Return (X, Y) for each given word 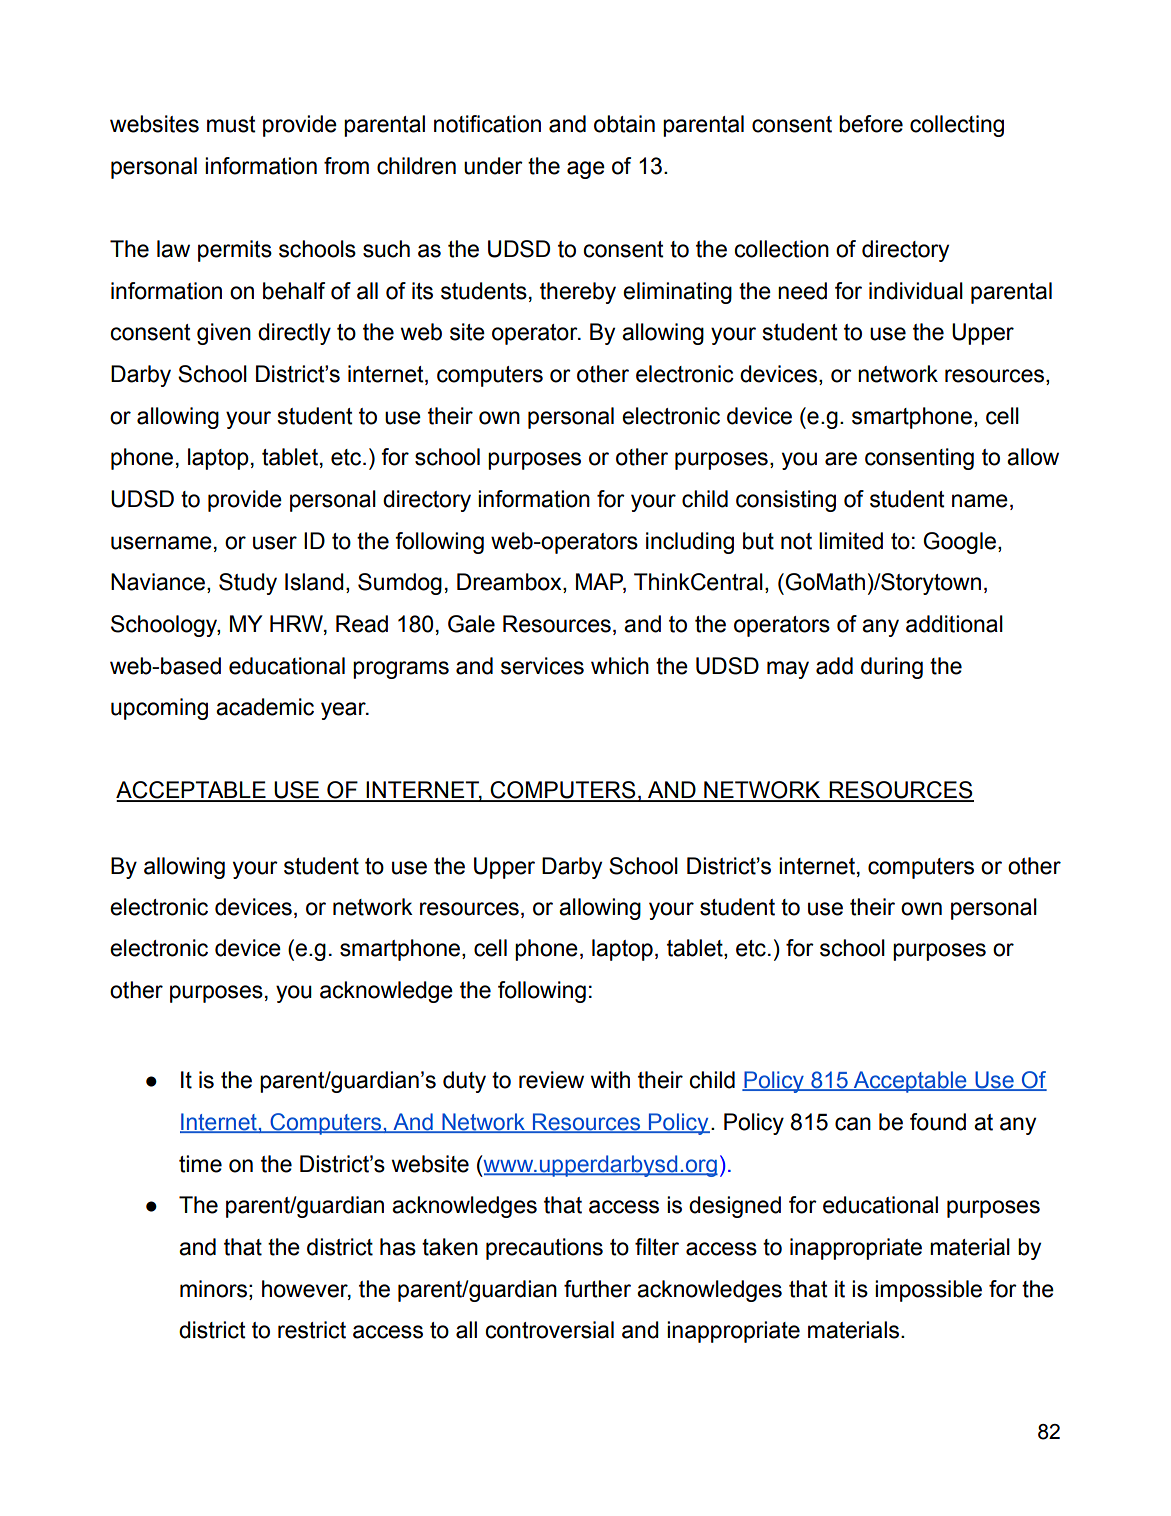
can (853, 1124)
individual (916, 291)
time (200, 1164)
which (620, 666)
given (224, 334)
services (542, 666)
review (551, 1080)
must (231, 124)
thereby (578, 293)
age (586, 170)
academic (265, 707)
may (788, 670)
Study (248, 584)
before (871, 124)
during (892, 668)
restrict (312, 1330)
